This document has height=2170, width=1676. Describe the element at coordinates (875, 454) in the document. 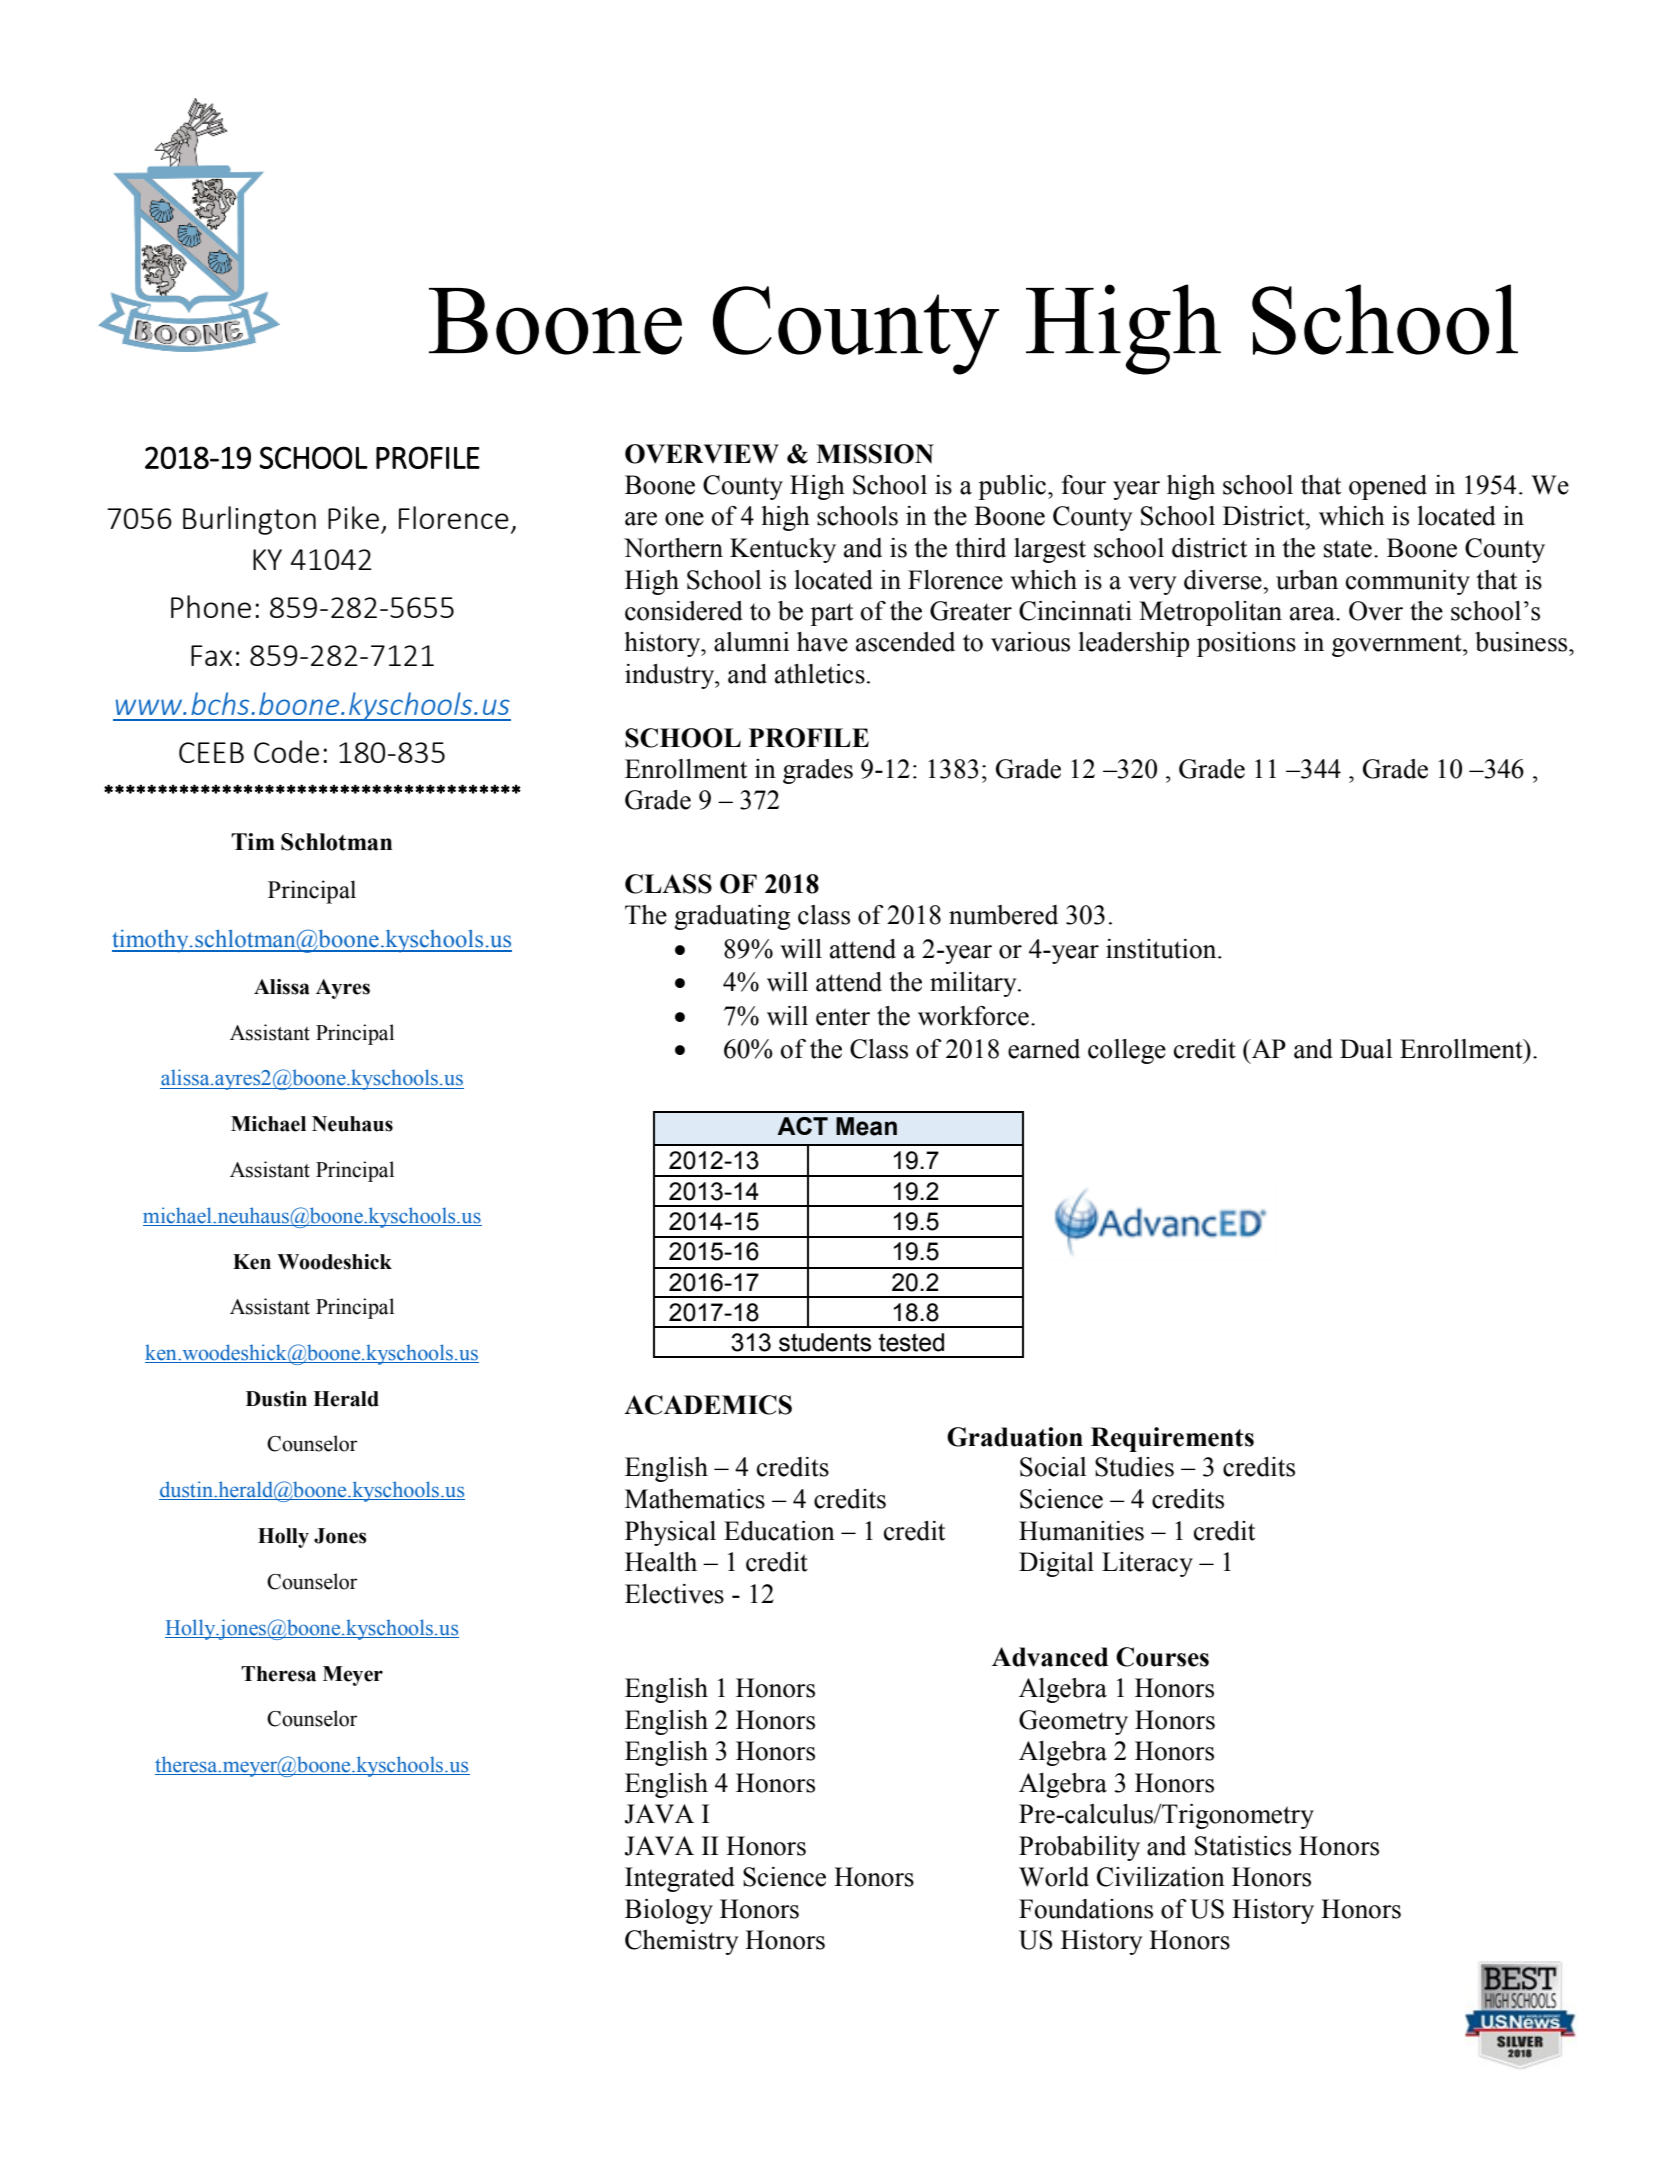

I see `MISSION` at that location.
